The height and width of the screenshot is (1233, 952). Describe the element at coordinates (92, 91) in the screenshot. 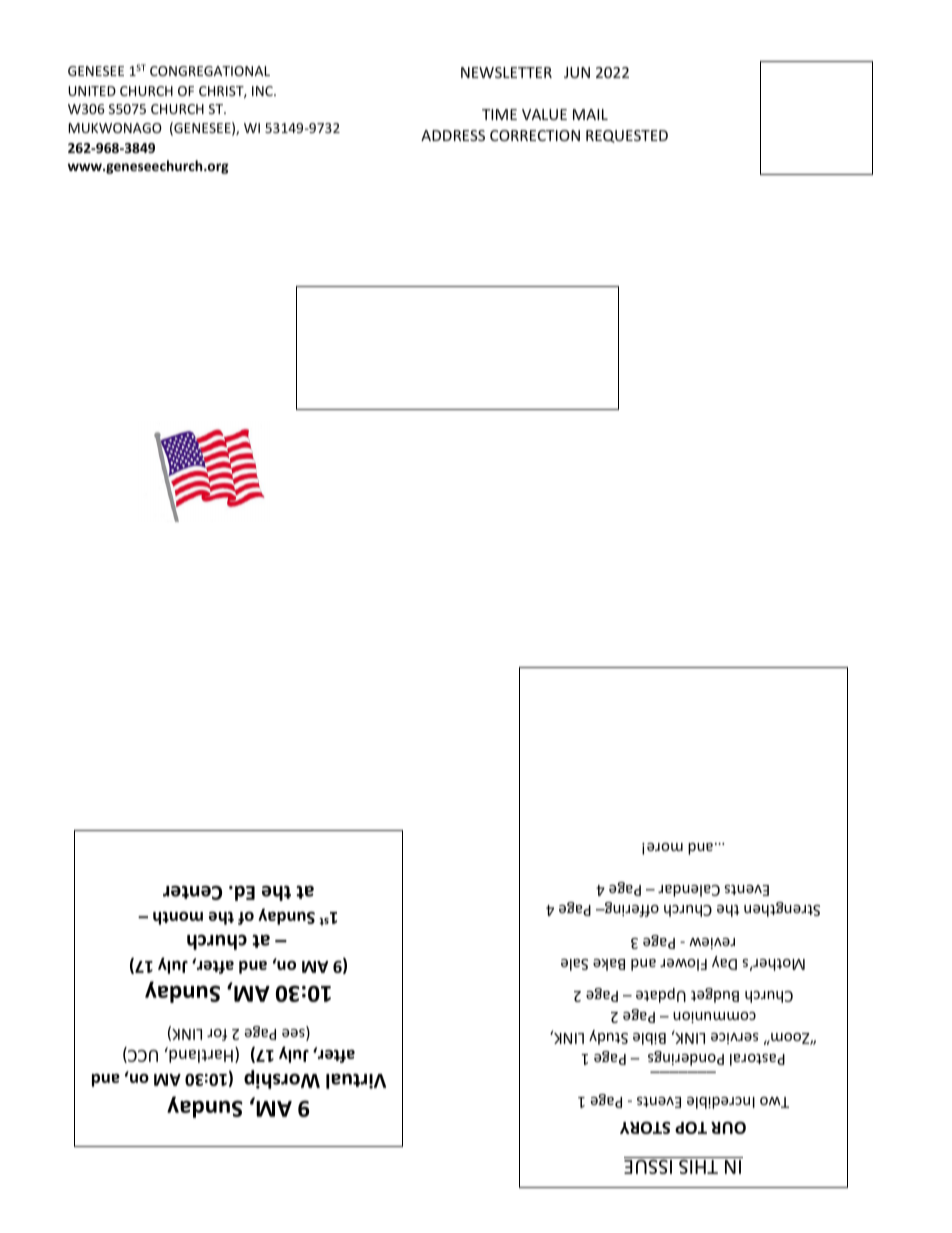

I see `UNITED` at that location.
